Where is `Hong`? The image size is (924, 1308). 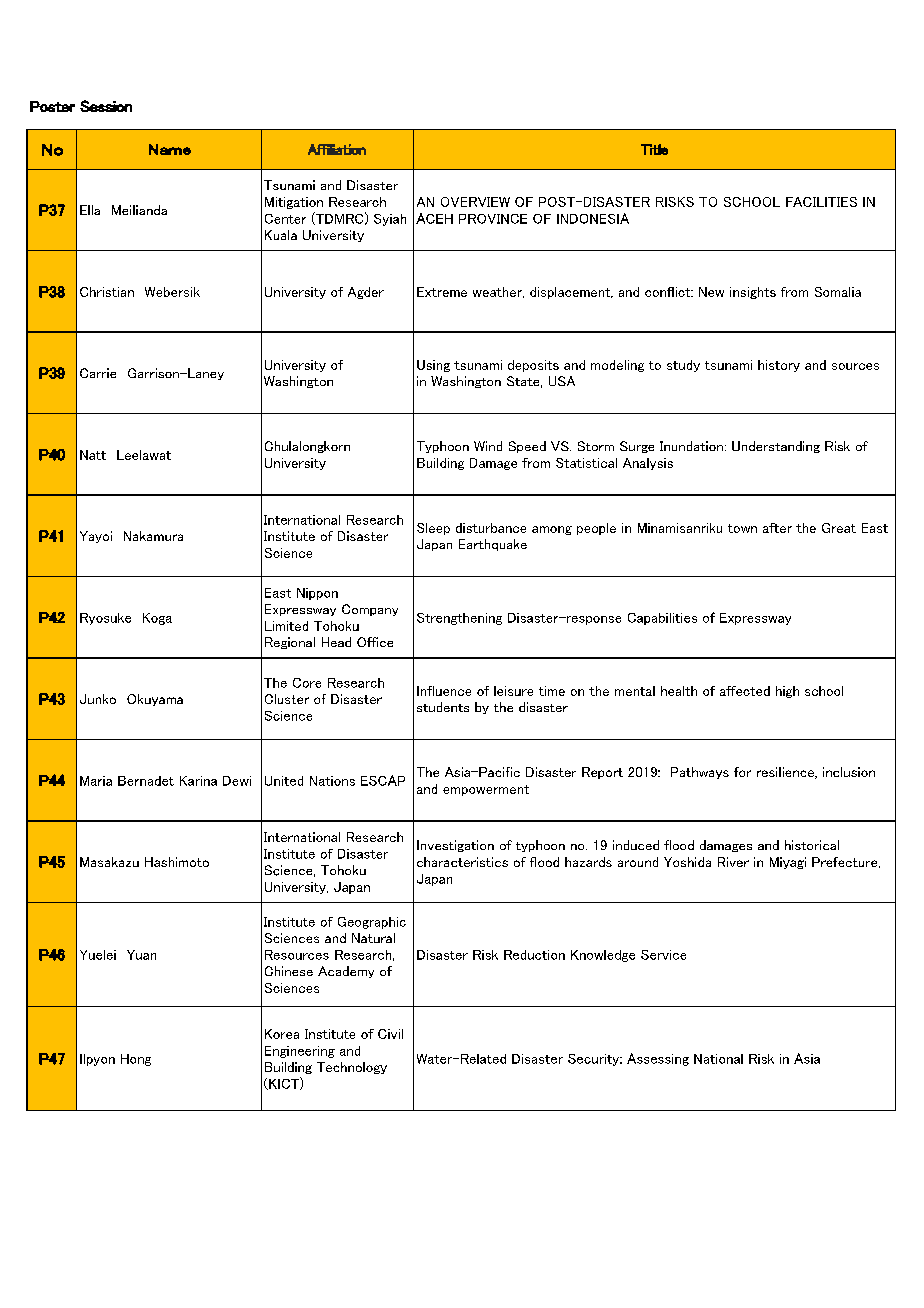 Hong is located at coordinates (136, 1060).
